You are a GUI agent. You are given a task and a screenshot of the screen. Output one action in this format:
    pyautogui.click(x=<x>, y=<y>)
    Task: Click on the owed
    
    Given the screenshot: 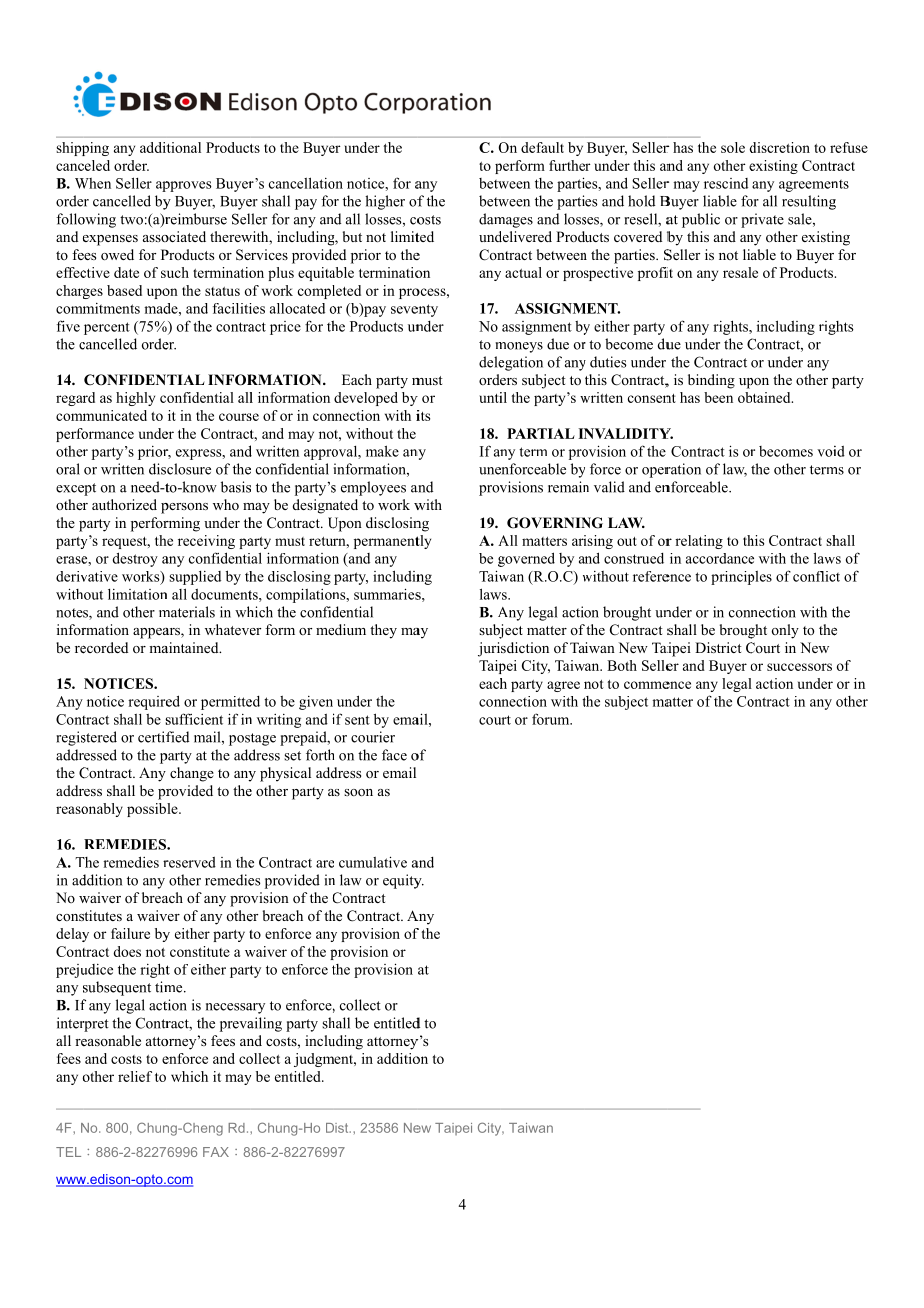 What is the action you would take?
    pyautogui.click(x=117, y=254)
